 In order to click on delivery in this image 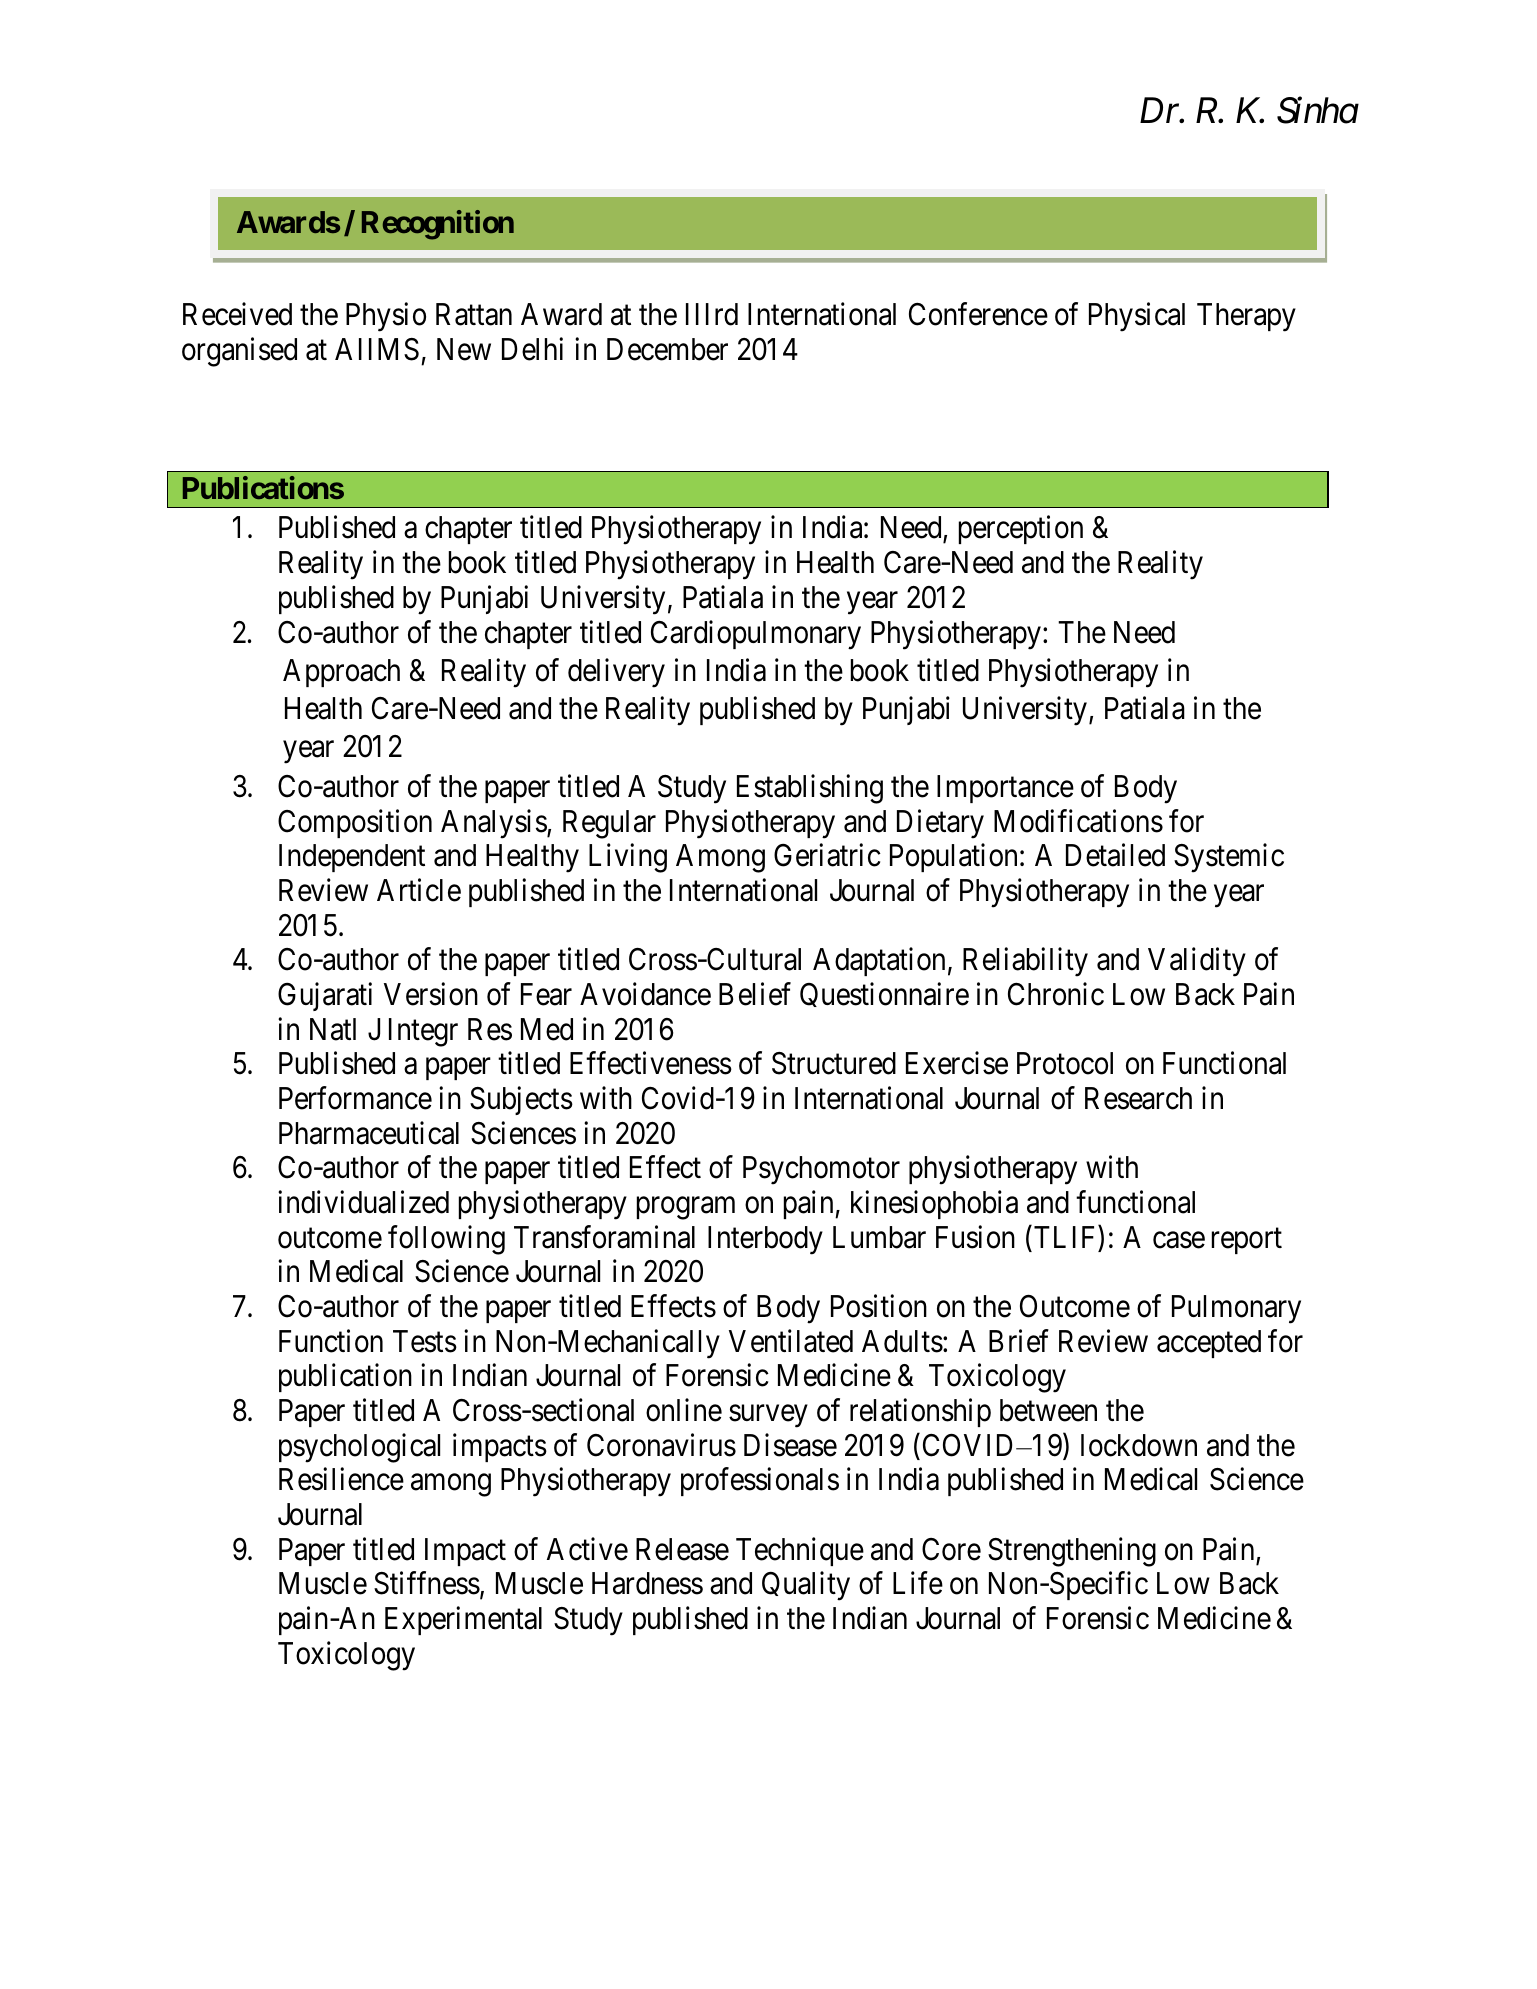, I will do `click(616, 673)`.
